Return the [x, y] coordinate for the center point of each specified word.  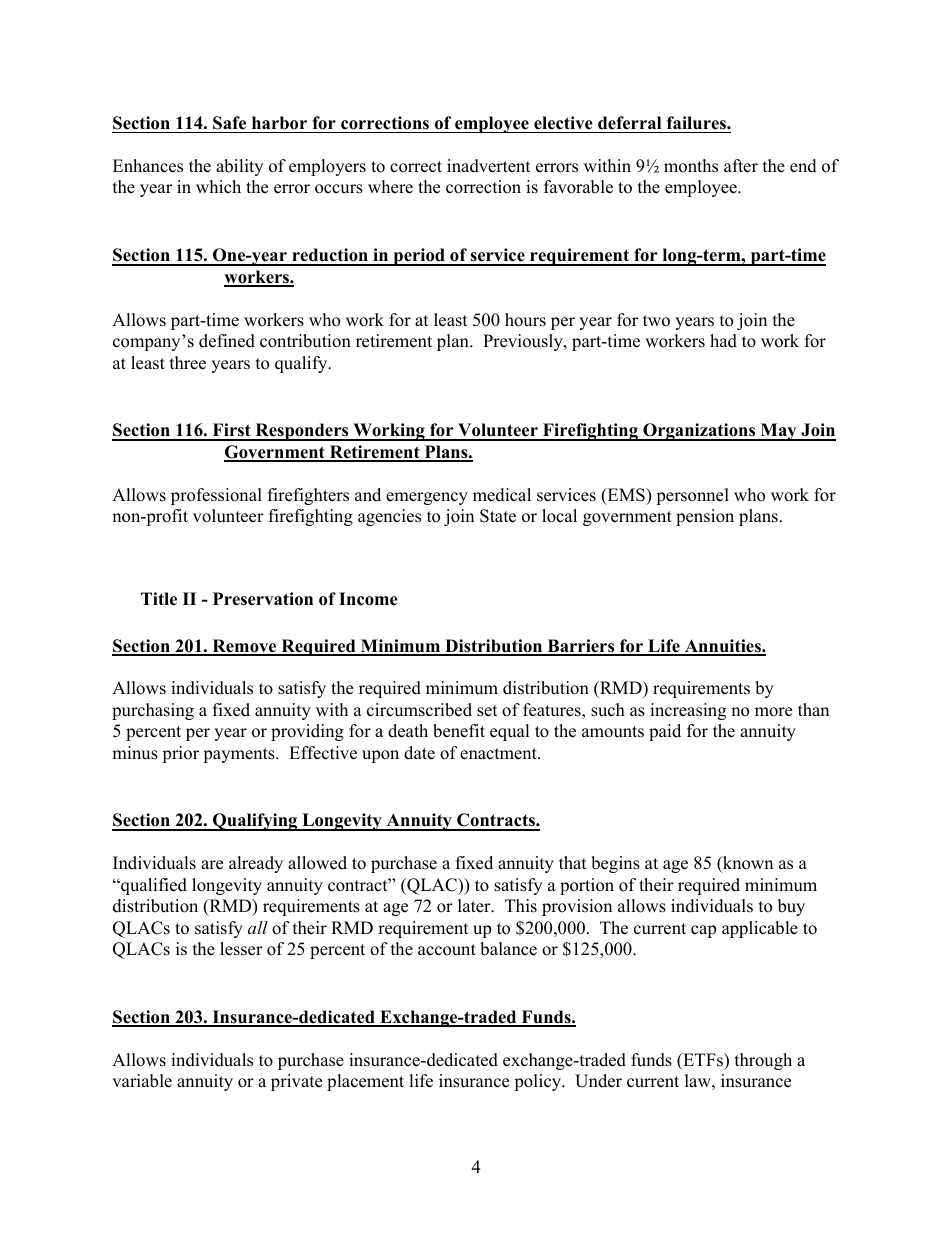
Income [368, 599]
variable [142, 1081]
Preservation [263, 599]
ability [239, 167]
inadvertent [489, 166]
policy [539, 1082]
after [741, 166]
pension [705, 517]
